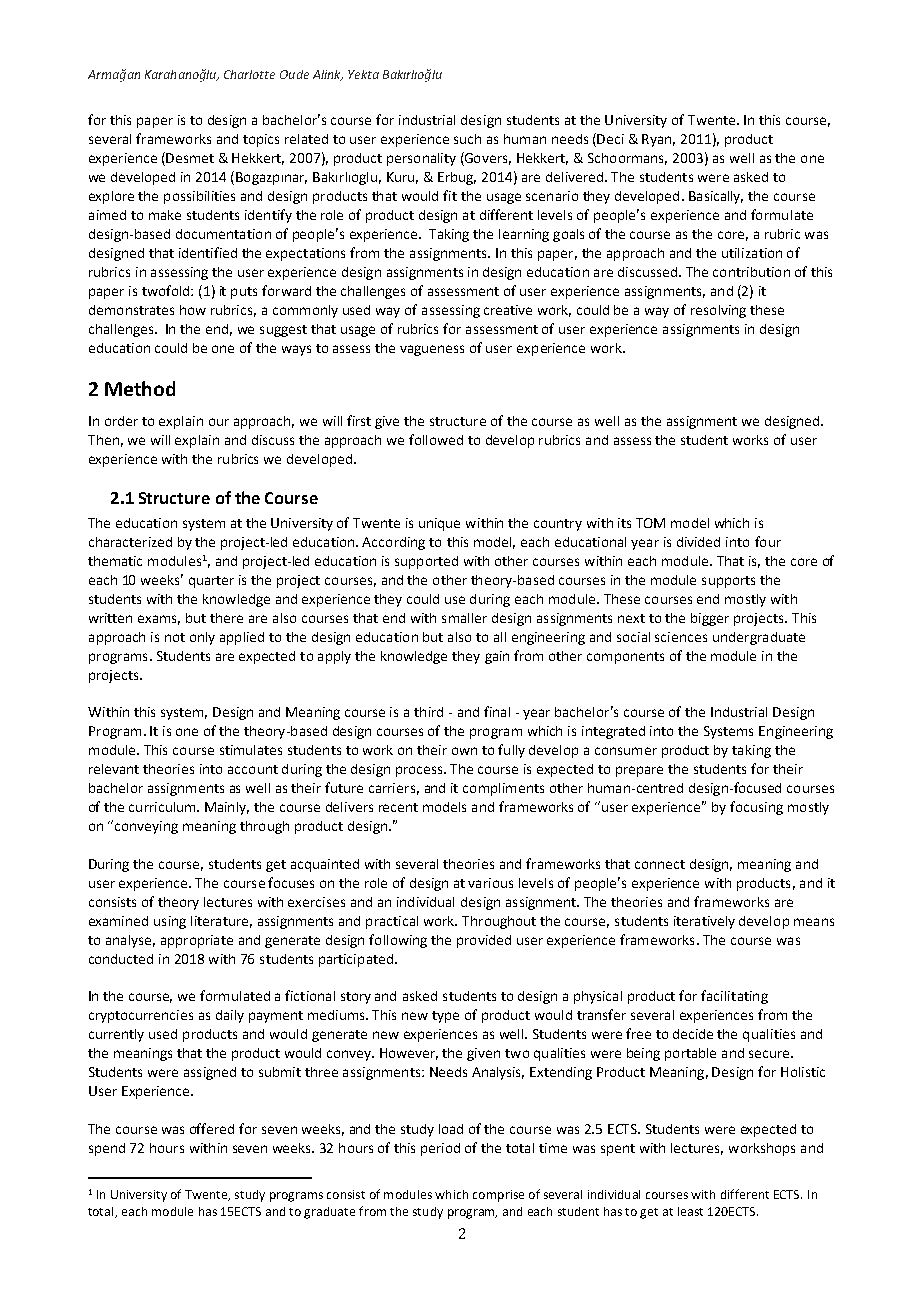  Describe the element at coordinates (710, 619) in the image. I see `bigger` at that location.
